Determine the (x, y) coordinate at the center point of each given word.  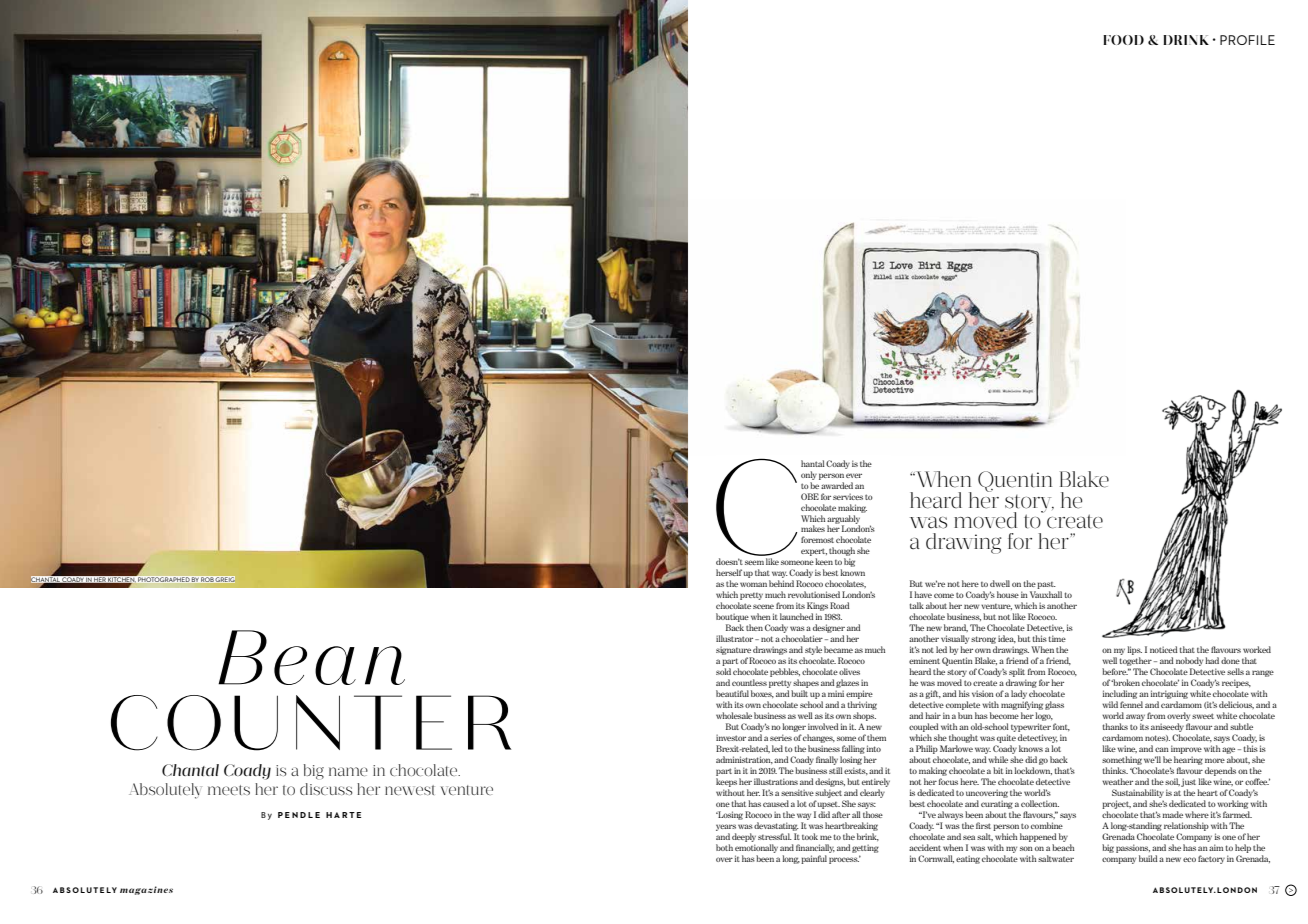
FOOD (1123, 40)
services (848, 496)
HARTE (343, 815)
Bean (311, 657)
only (809, 475)
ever (854, 475)
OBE (810, 496)
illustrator (736, 638)
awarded (837, 485)
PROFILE (1247, 40)
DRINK (1186, 40)
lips (1134, 652)
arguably (843, 520)
